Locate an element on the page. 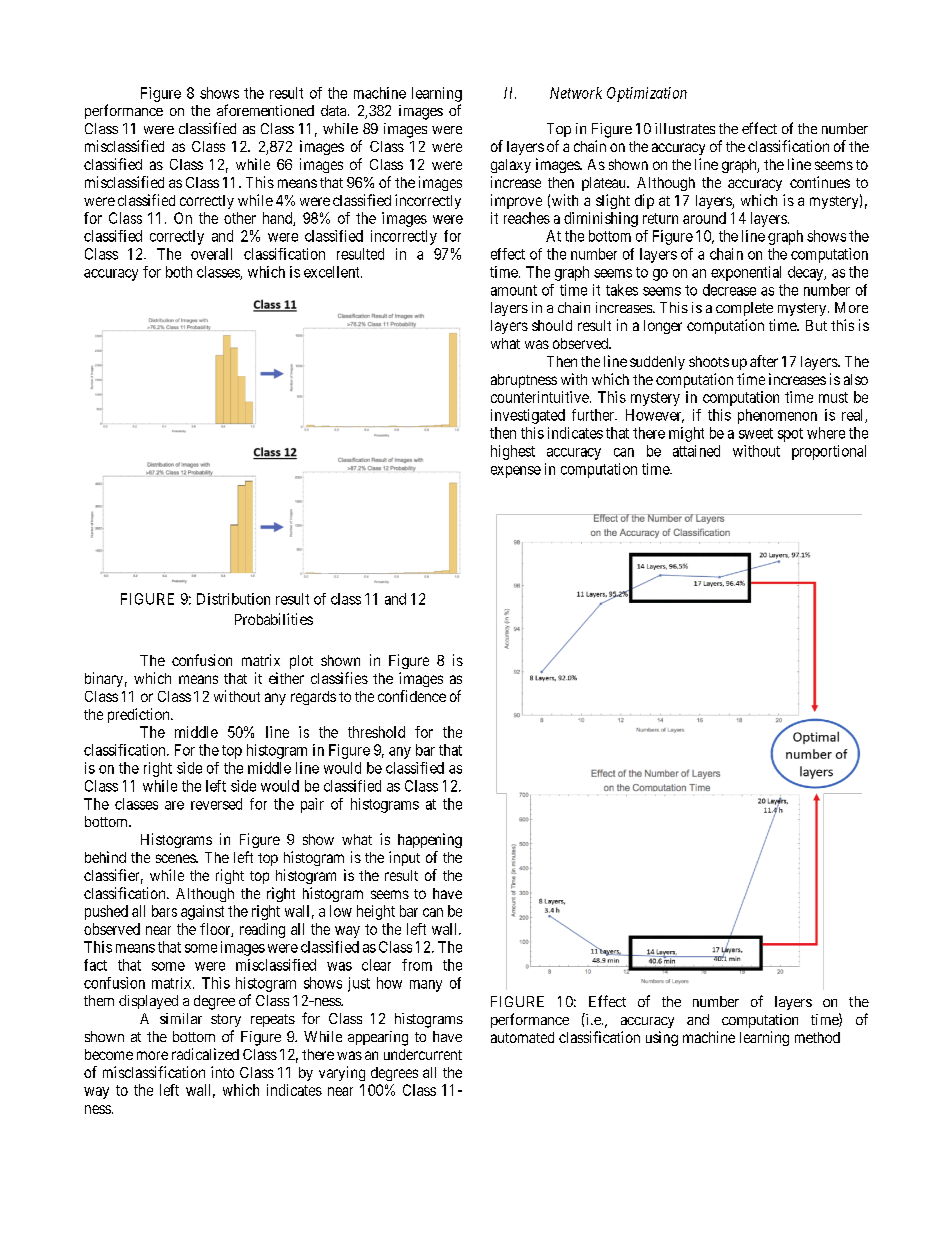 The width and height of the page is (952, 1233). method is located at coordinates (817, 1037).
